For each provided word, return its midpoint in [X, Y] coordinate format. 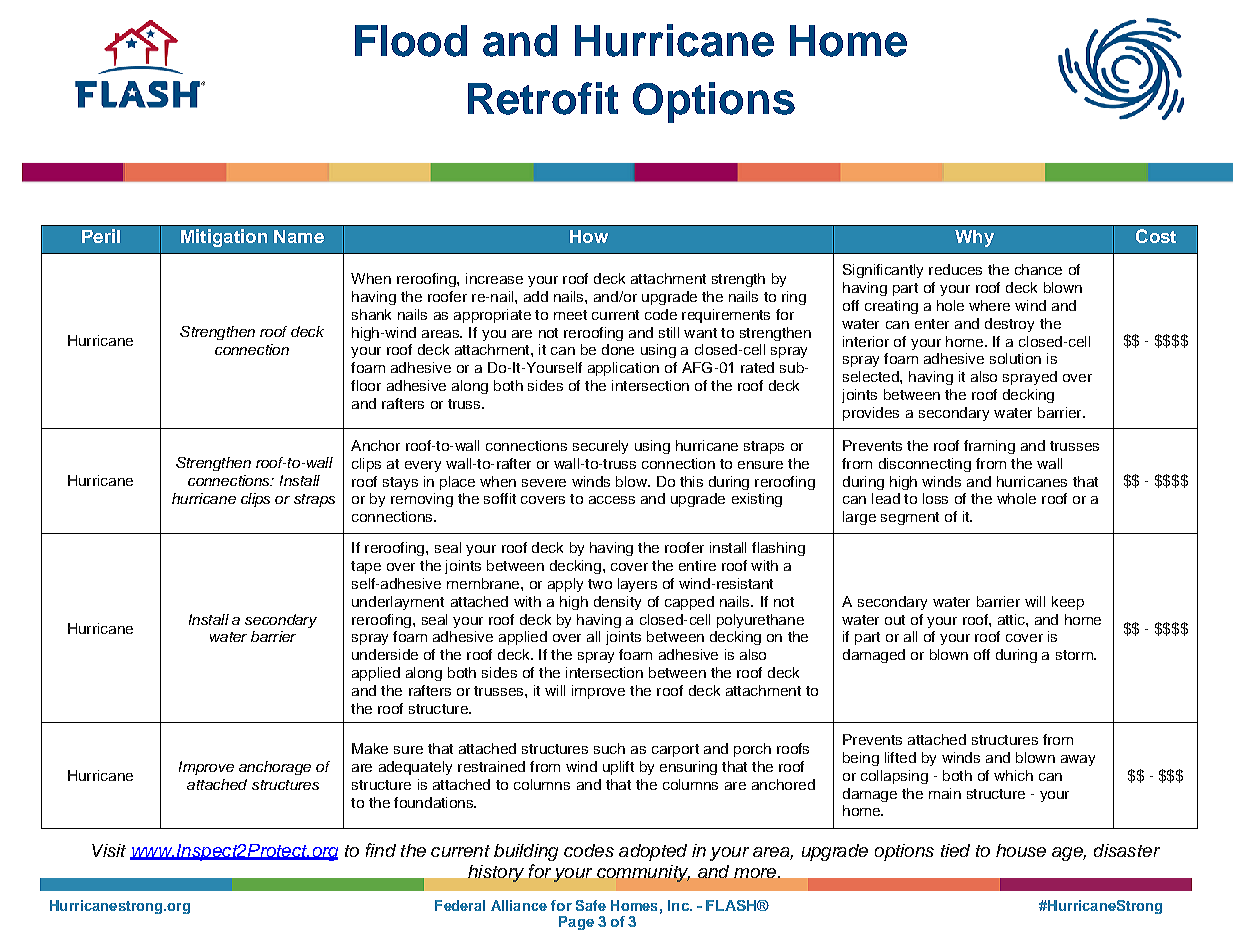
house [1021, 850]
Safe [591, 905]
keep [1068, 603]
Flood [411, 41]
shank [371, 314]
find [381, 850]
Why [974, 238]
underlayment [398, 603]
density [617, 603]
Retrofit [543, 98]
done [618, 349]
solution [1015, 358]
